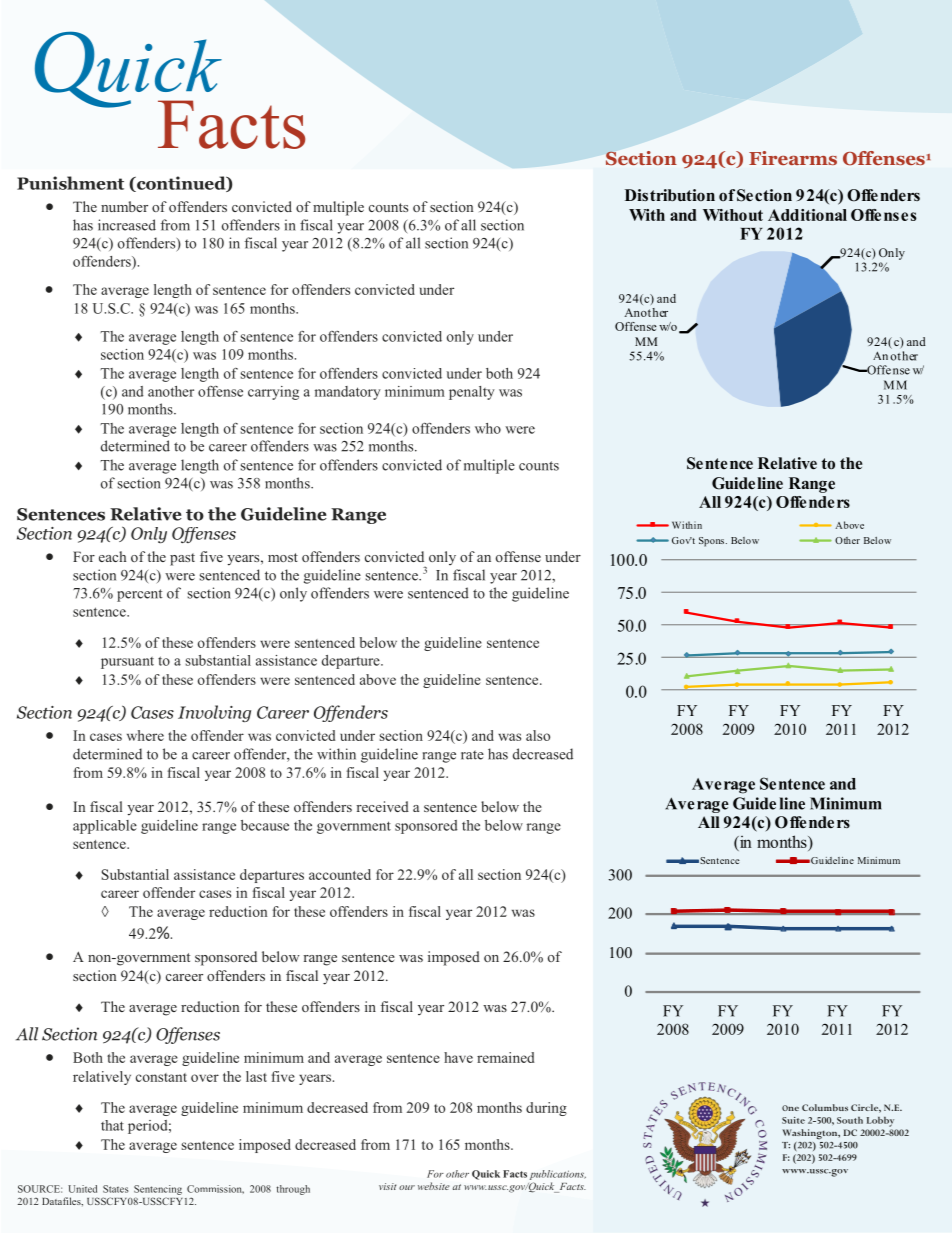 This document has height=1233, width=952. What do you see at coordinates (434, 1186) in the document?
I see `website` at bounding box center [434, 1186].
